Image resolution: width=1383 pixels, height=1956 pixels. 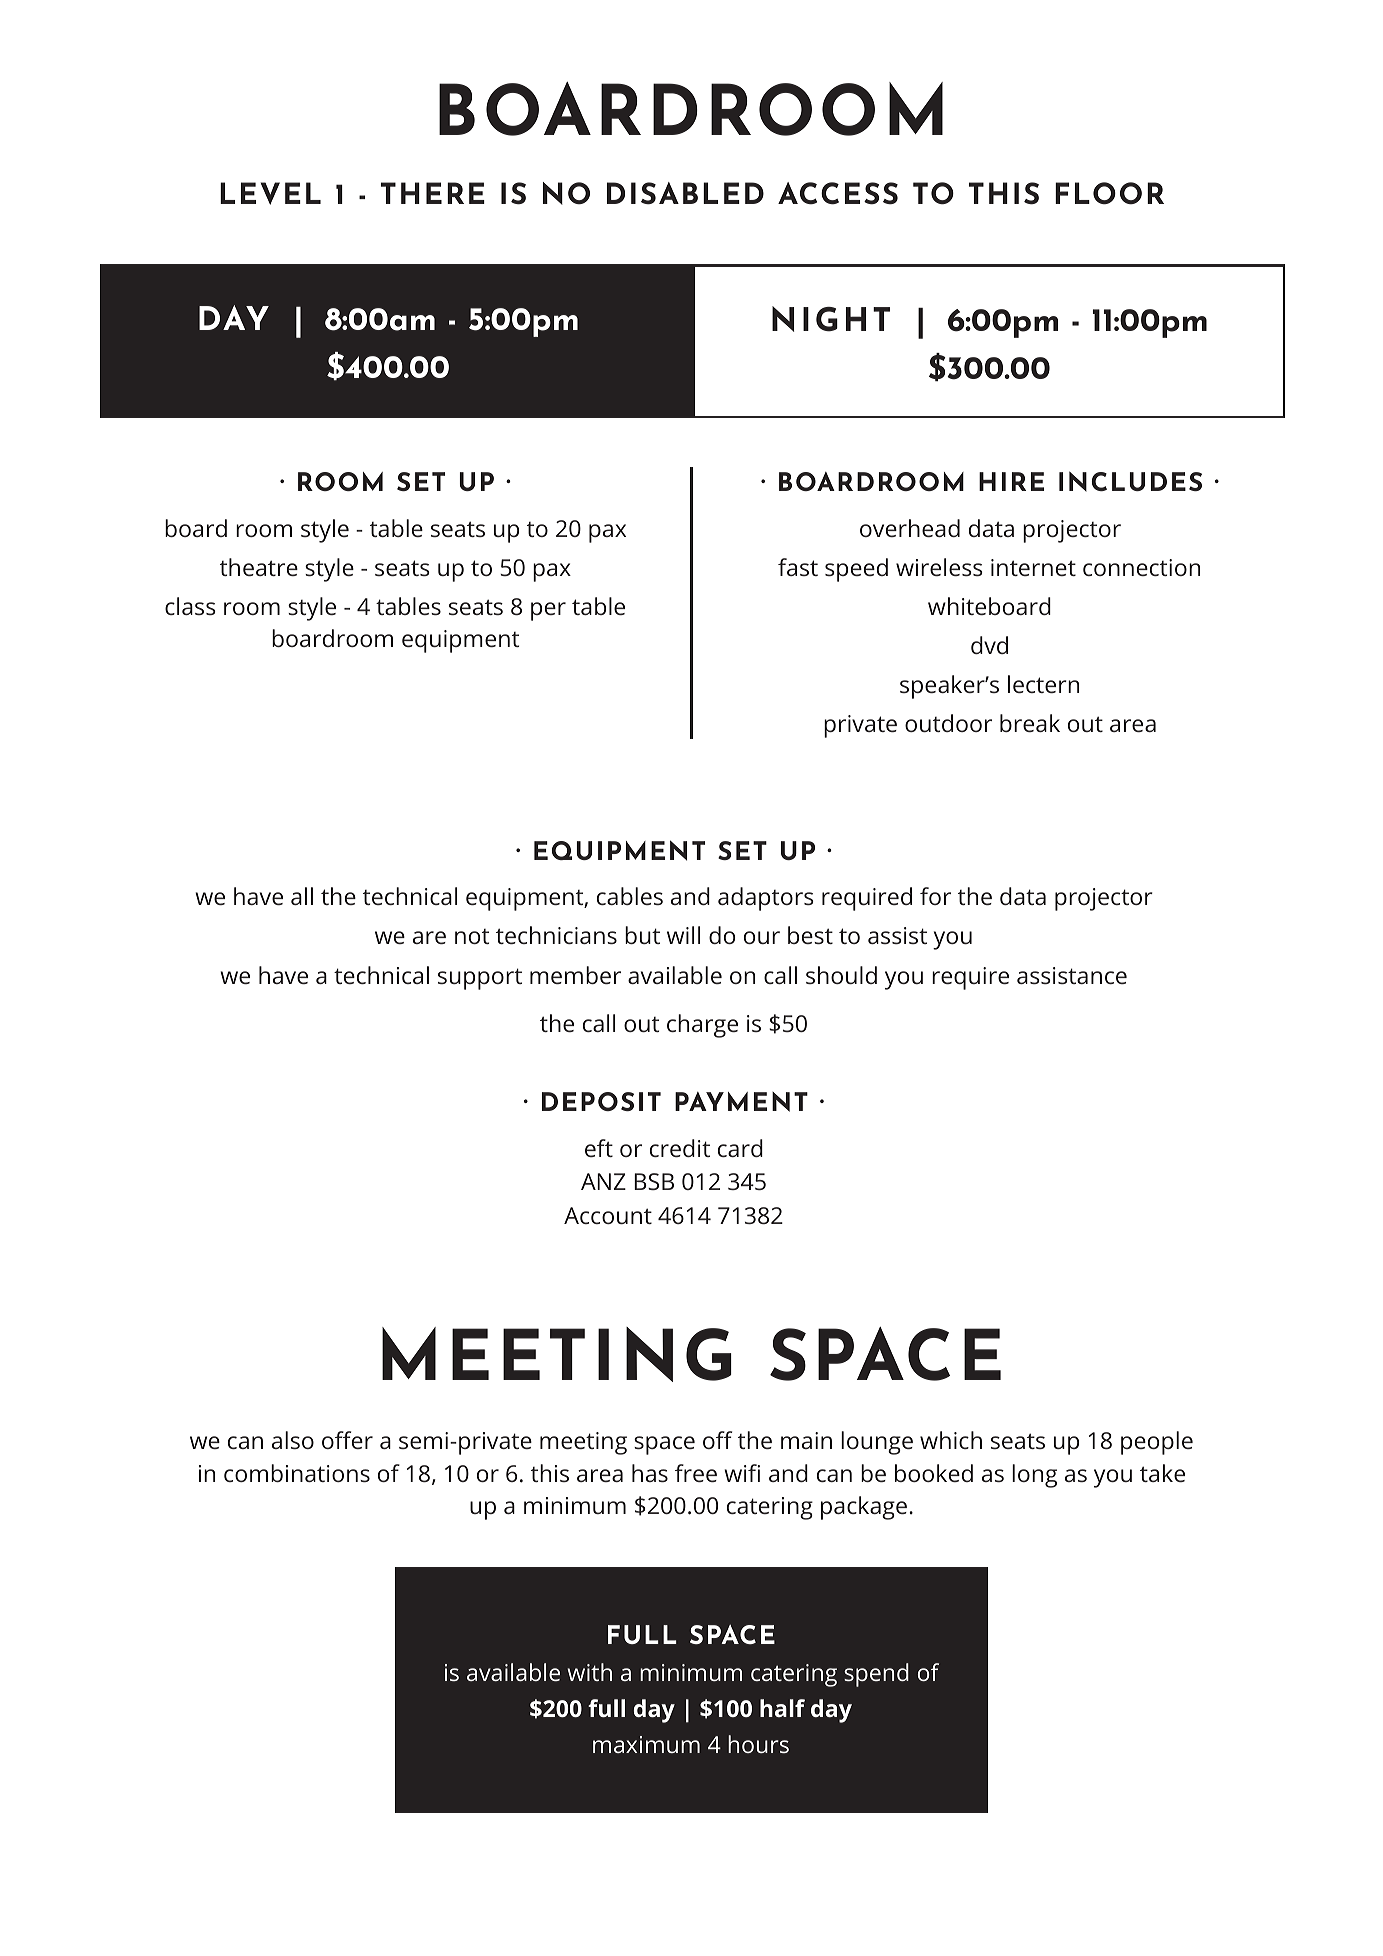 I want to click on per, so click(x=548, y=611).
